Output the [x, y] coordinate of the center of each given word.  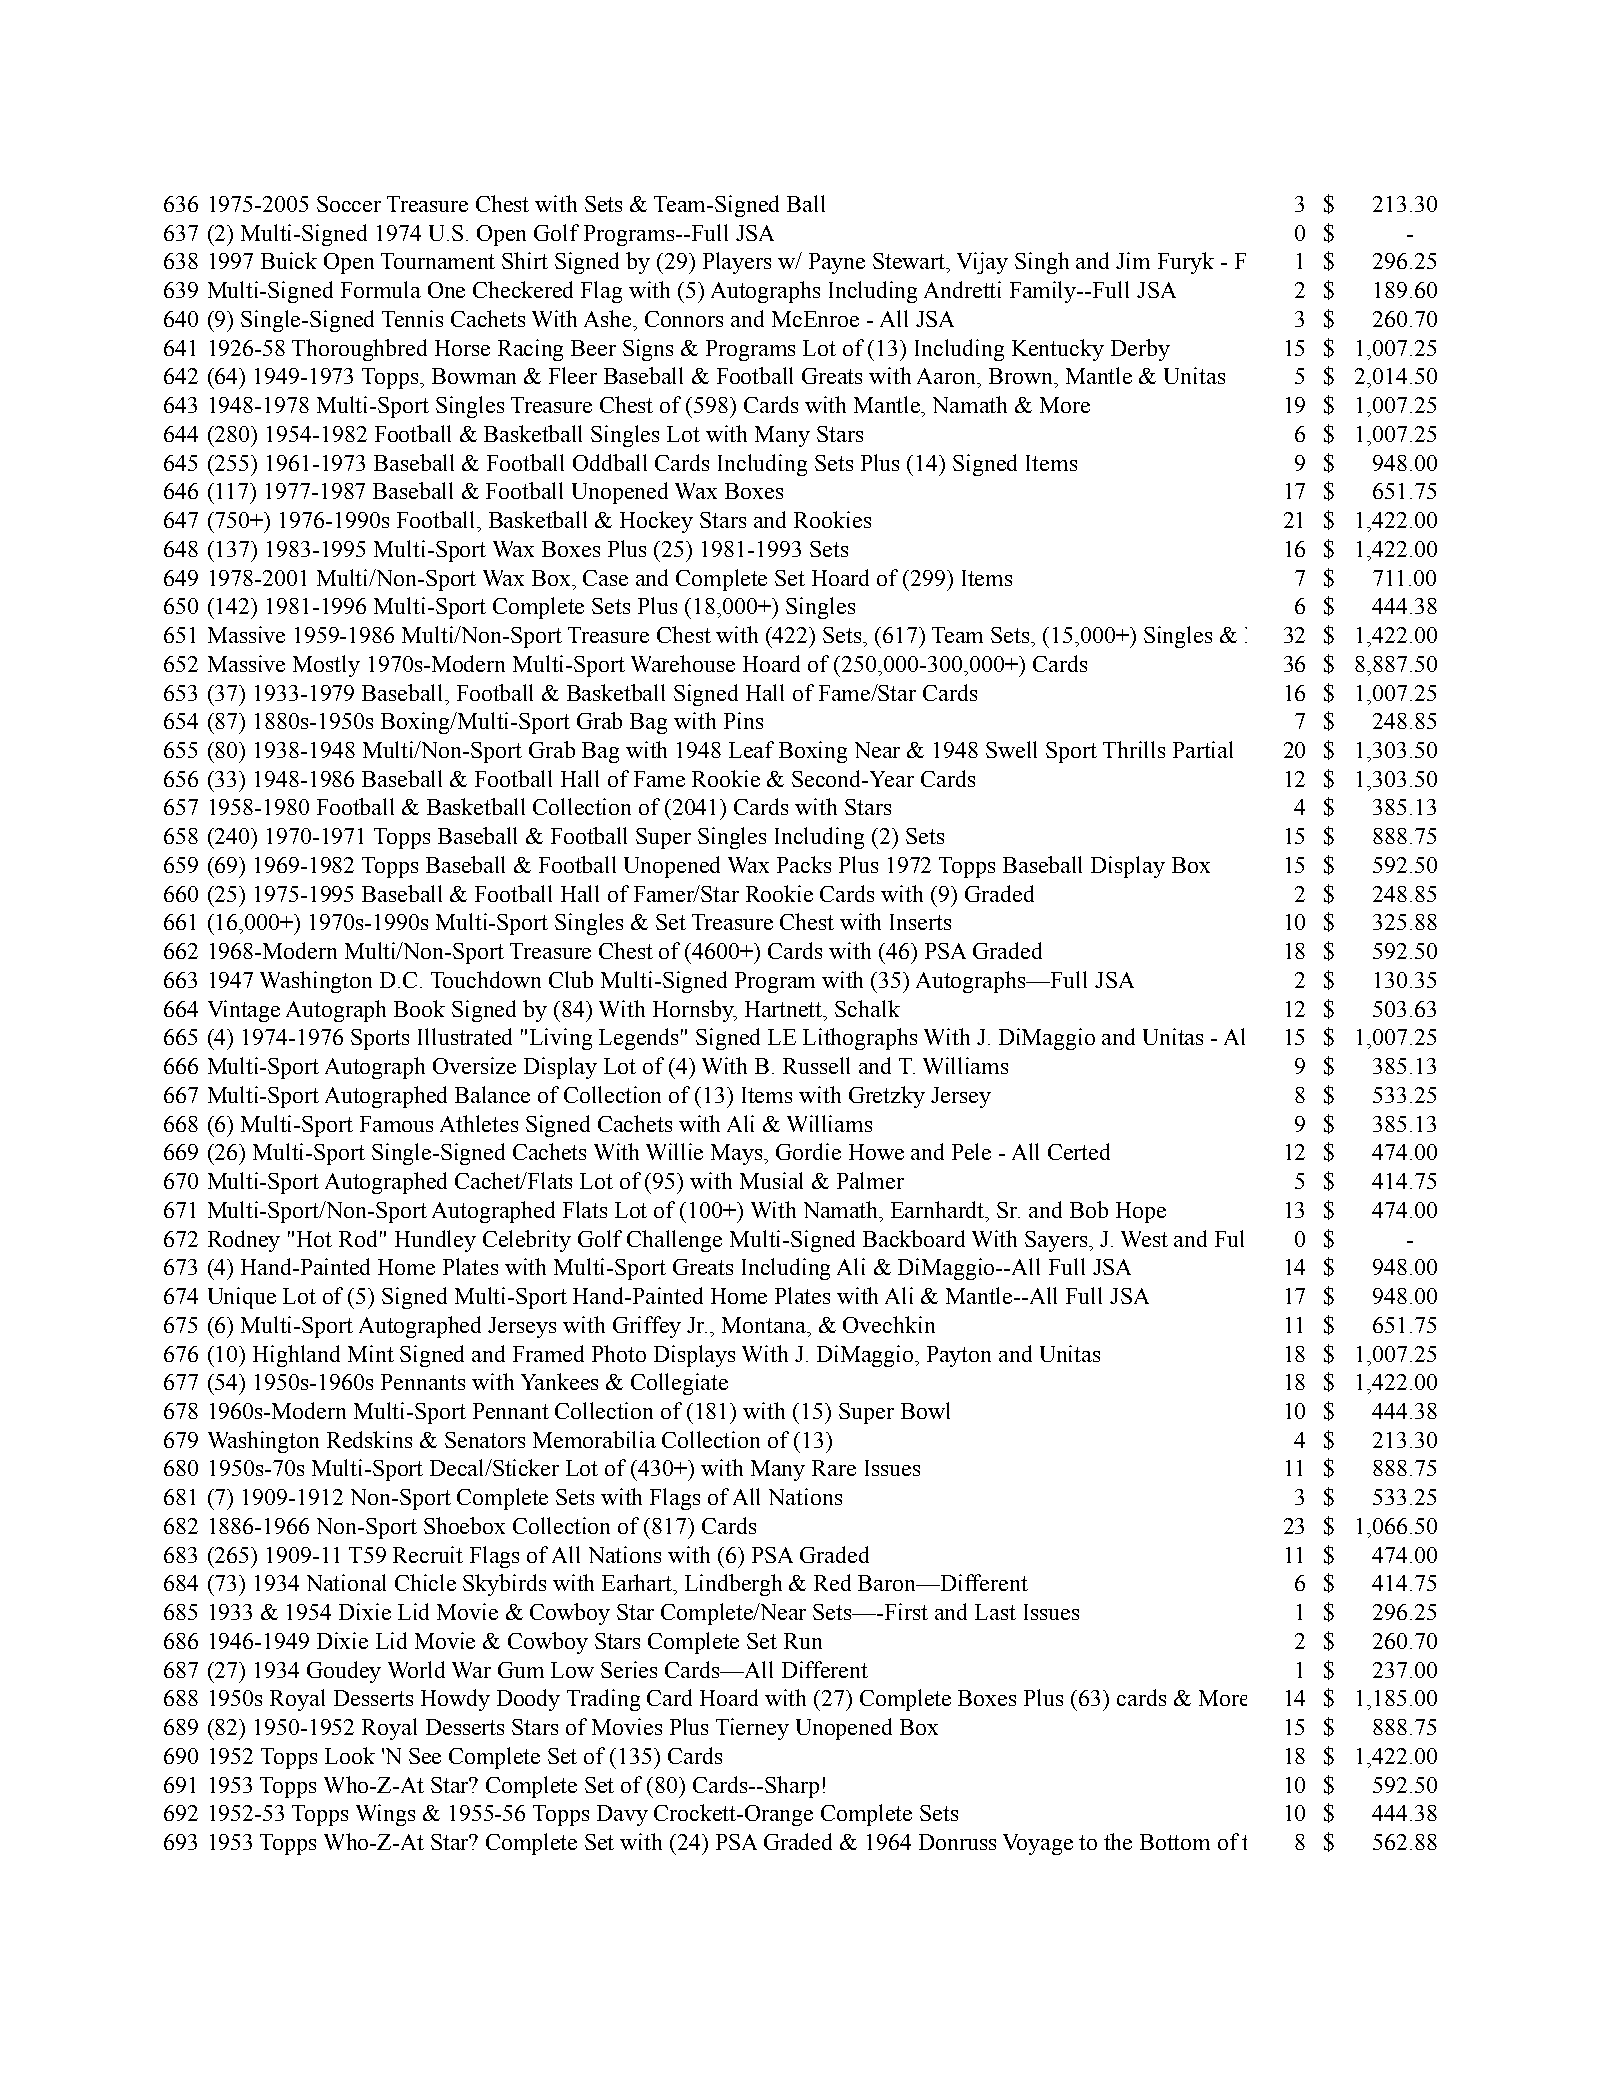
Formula [381, 289]
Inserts [920, 922]
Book [419, 1008]
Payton [959, 1356]
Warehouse [683, 663]
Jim [1133, 260]
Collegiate [679, 1384]
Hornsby [694, 1011]
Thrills [1134, 749]
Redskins [369, 1439]
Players [737, 263]
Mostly [326, 666]
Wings [385, 1815]
